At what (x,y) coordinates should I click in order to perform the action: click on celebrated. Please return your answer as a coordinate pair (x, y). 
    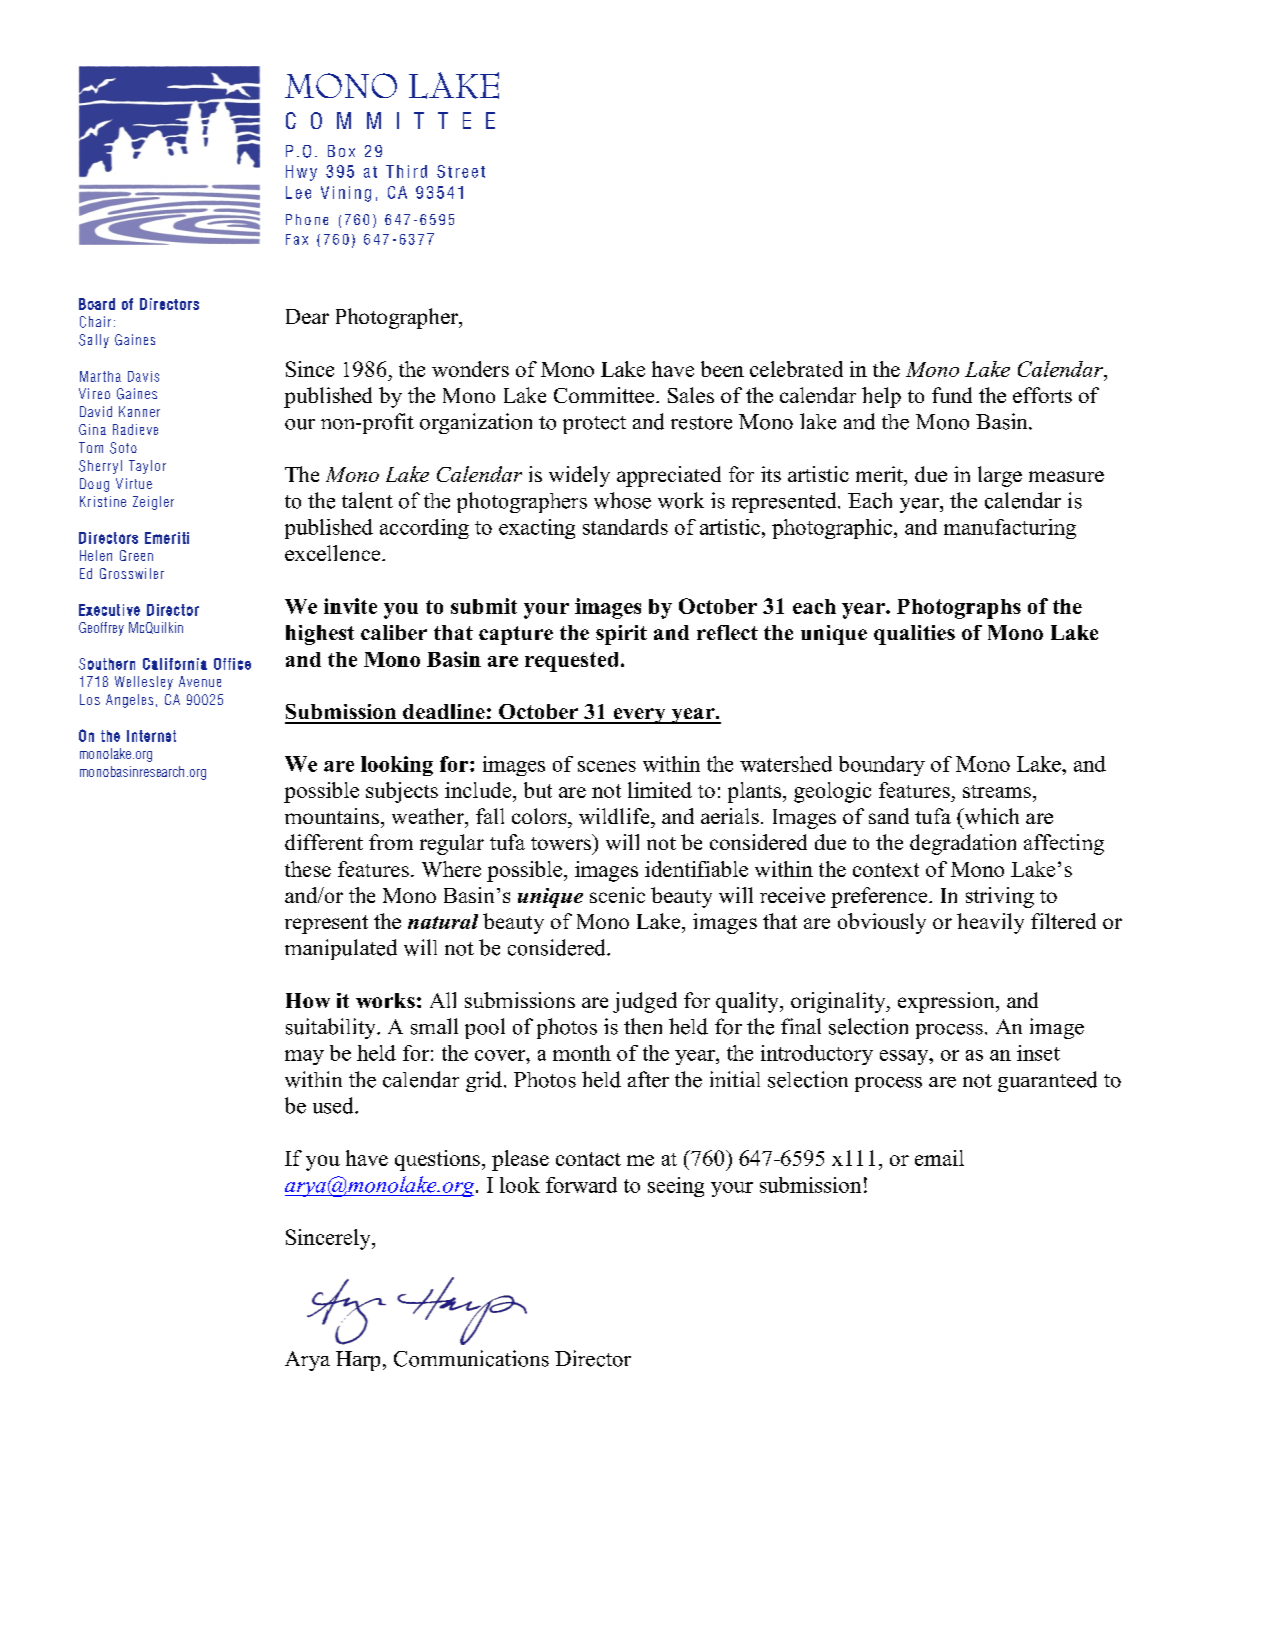
    Looking at the image, I should click on (796, 369).
